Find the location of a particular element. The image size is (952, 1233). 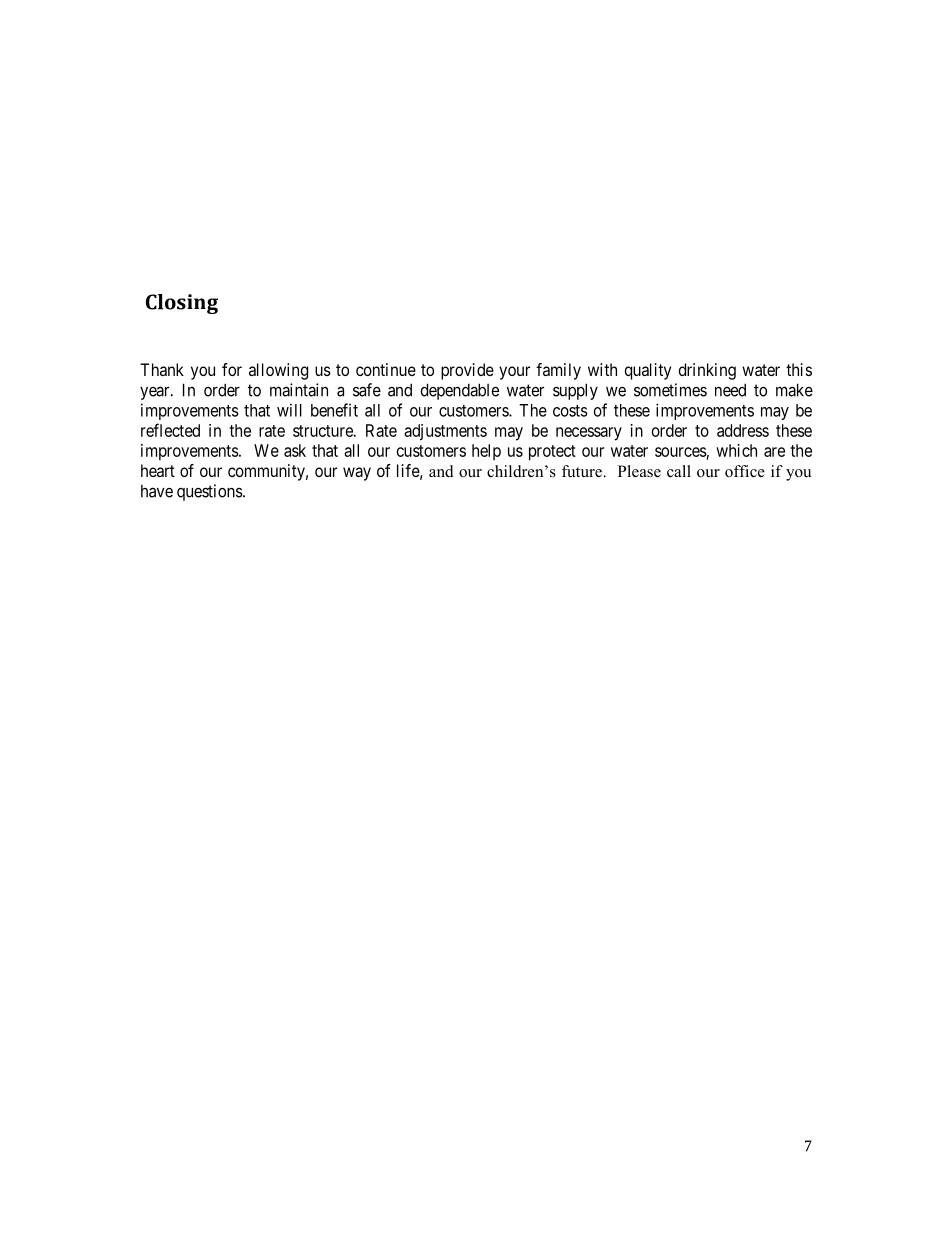

dependable is located at coordinates (460, 391).
